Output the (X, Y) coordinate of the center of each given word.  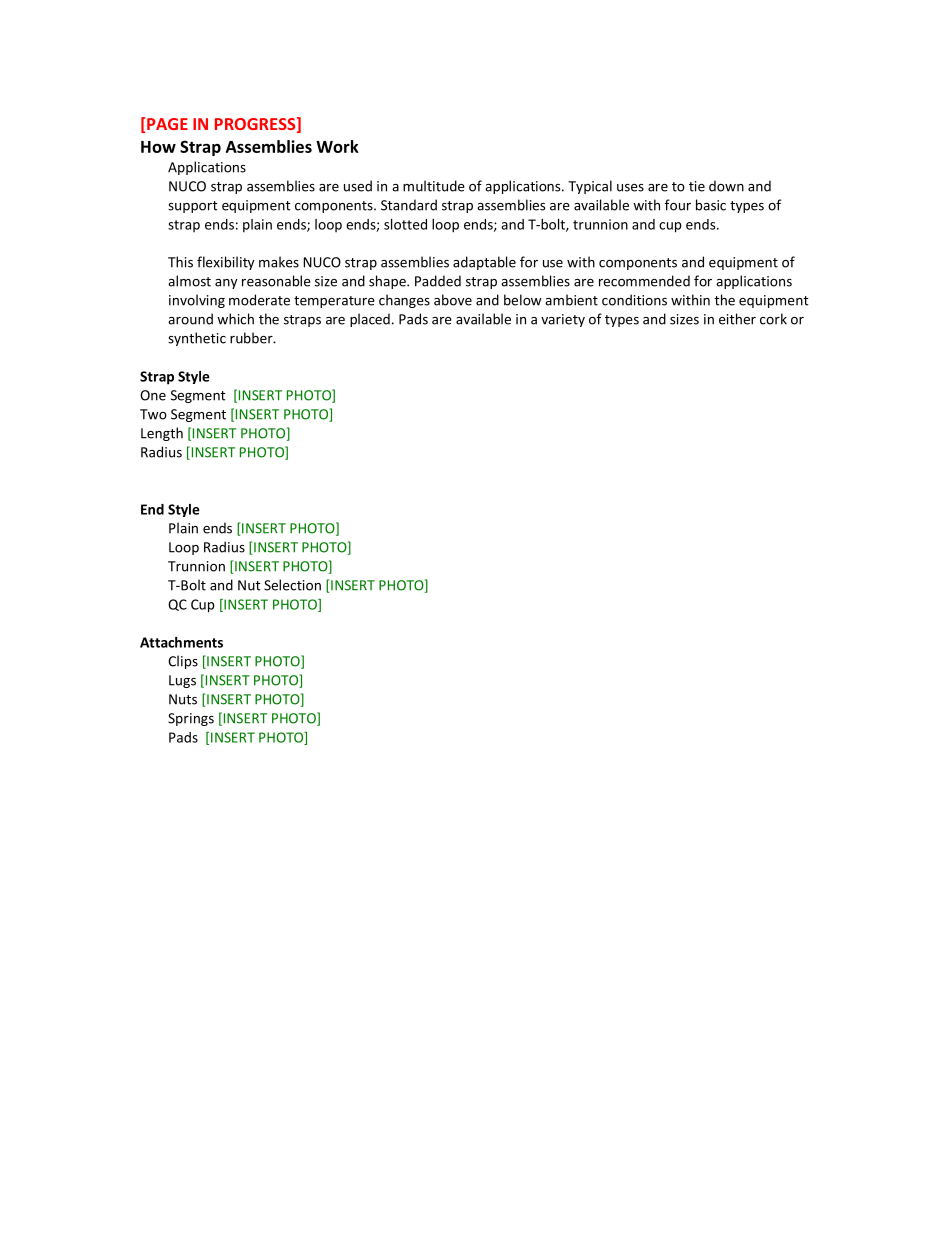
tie (697, 186)
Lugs (182, 681)
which (235, 319)
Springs (191, 719)
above (453, 300)
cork (773, 319)
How (158, 147)
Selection (292, 585)
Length (162, 434)
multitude (434, 186)
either (737, 319)
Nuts (183, 699)
